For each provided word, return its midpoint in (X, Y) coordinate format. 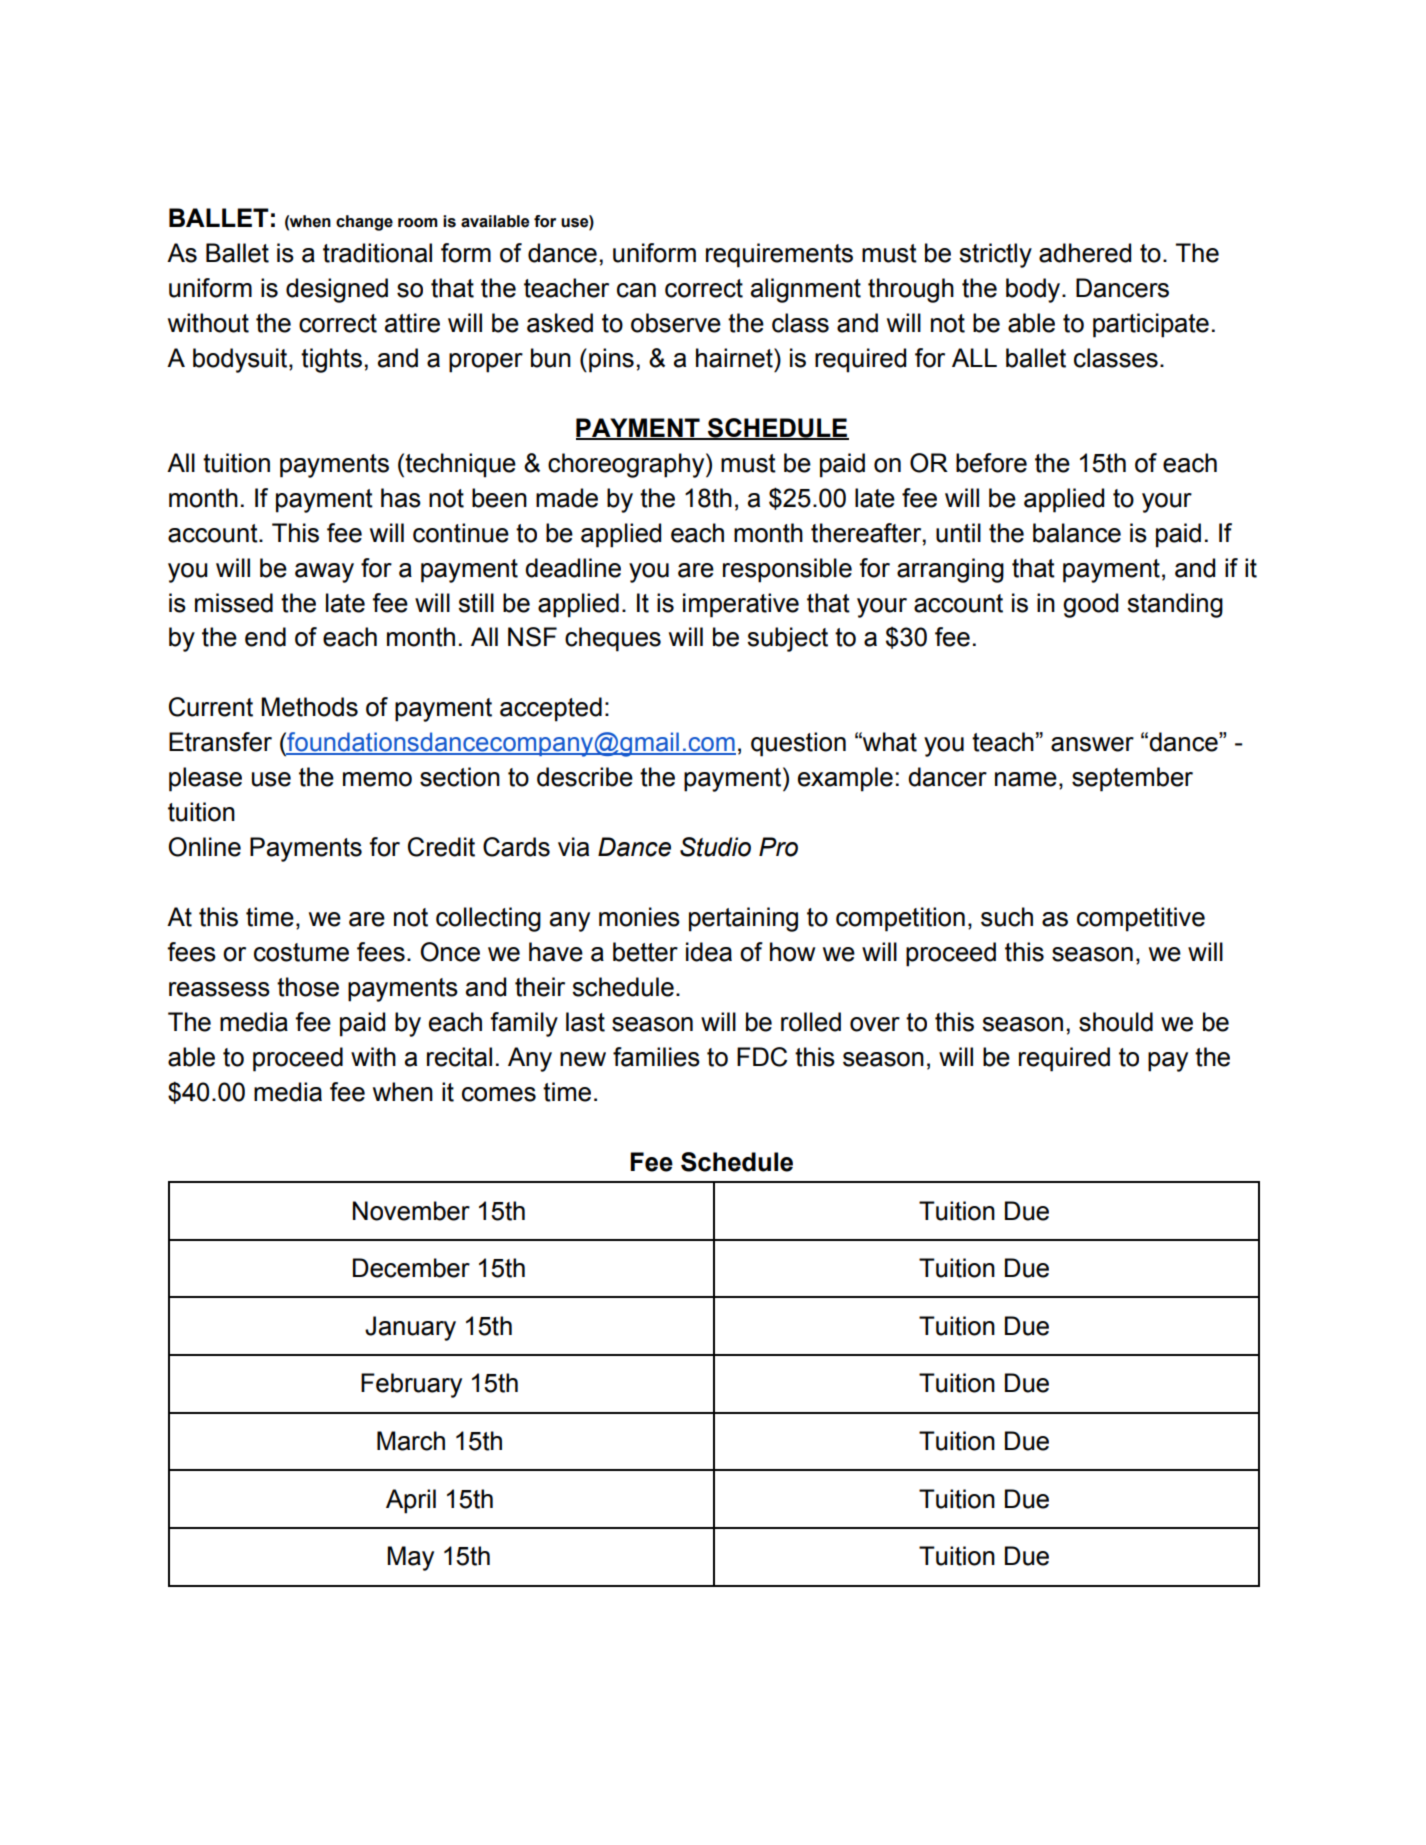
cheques (613, 639)
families (656, 1057)
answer (1092, 744)
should (1116, 1022)
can (636, 290)
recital (459, 1057)
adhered (1085, 253)
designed (337, 290)
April (411, 1501)
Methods (309, 707)
